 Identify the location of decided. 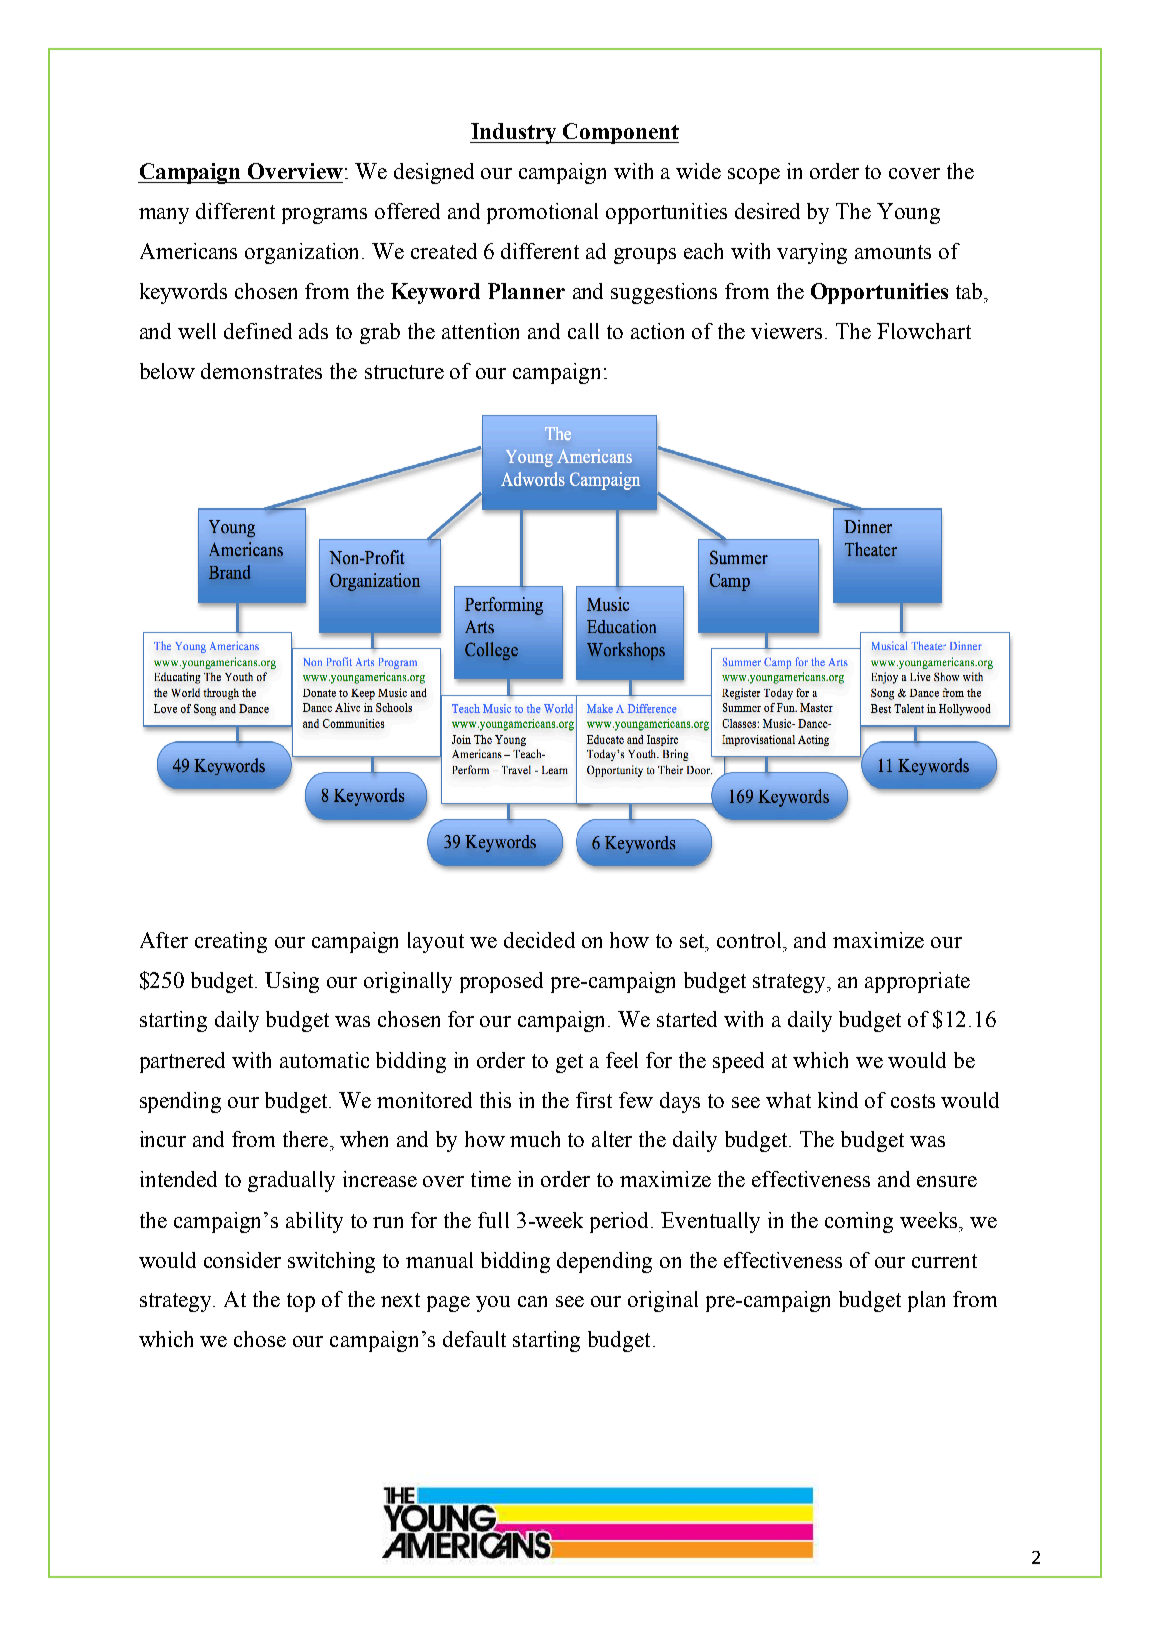
(539, 940).
